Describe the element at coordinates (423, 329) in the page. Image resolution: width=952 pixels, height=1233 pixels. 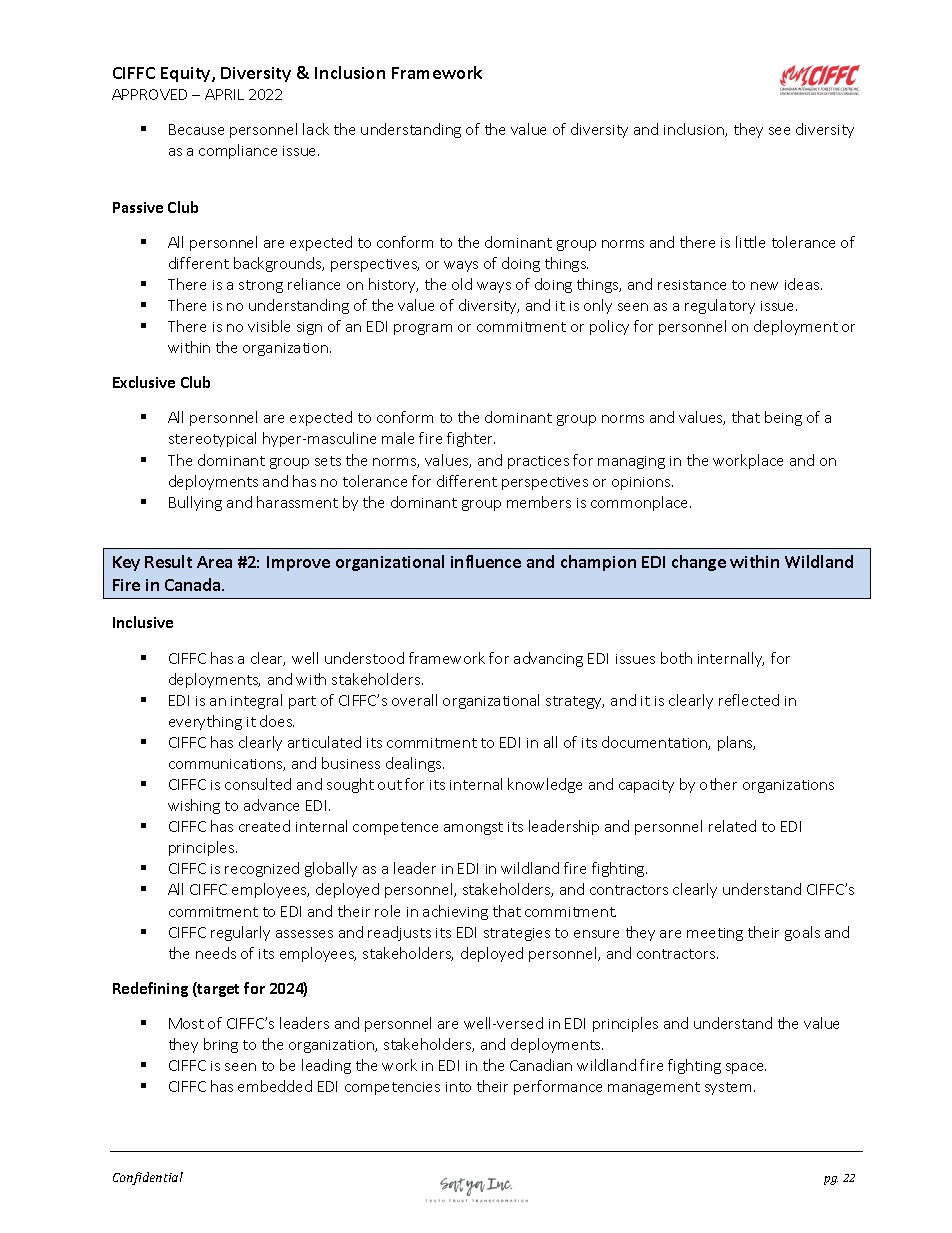
I see `program` at that location.
